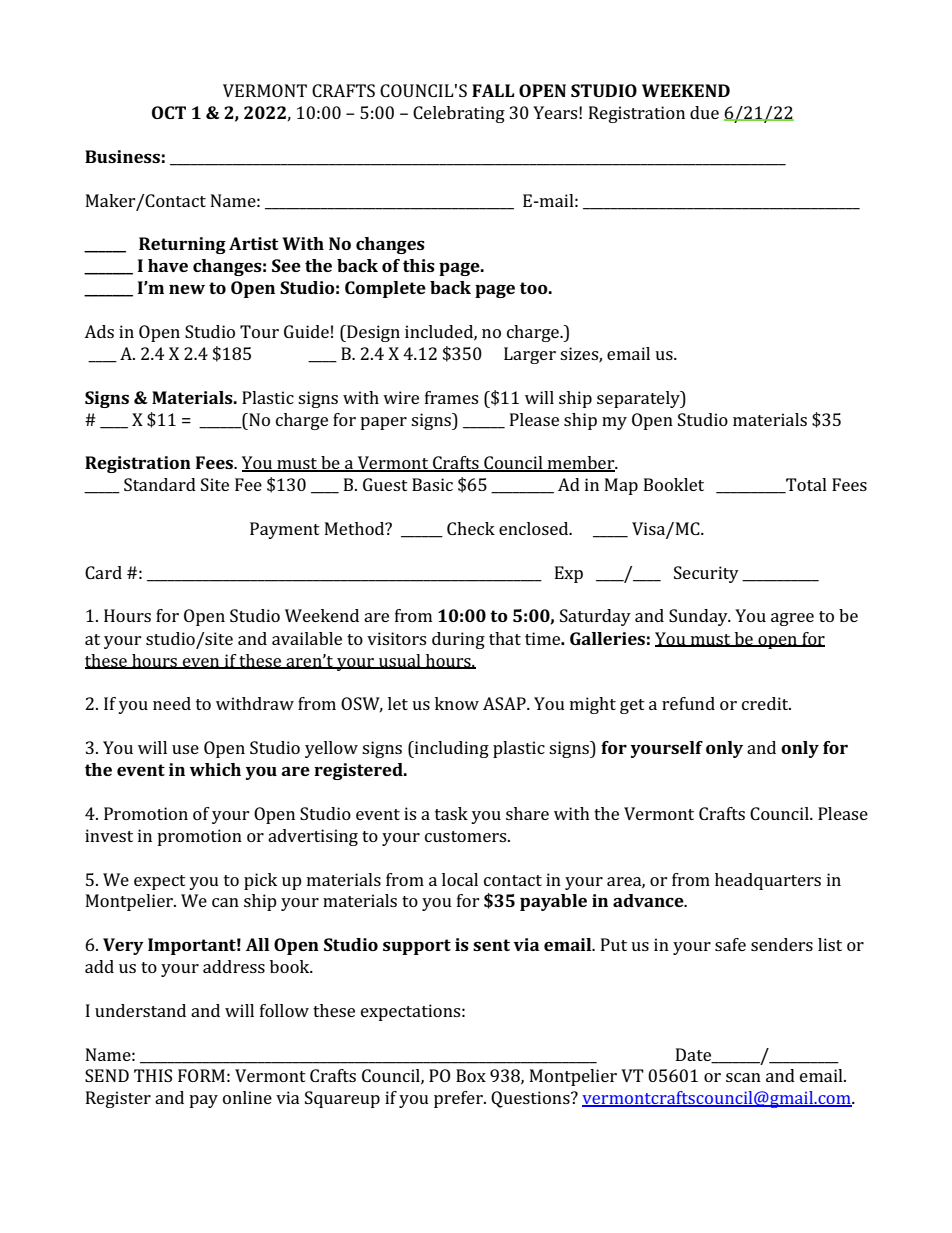 This image has width=952, height=1233. I want to click on Celebrating, so click(459, 114).
